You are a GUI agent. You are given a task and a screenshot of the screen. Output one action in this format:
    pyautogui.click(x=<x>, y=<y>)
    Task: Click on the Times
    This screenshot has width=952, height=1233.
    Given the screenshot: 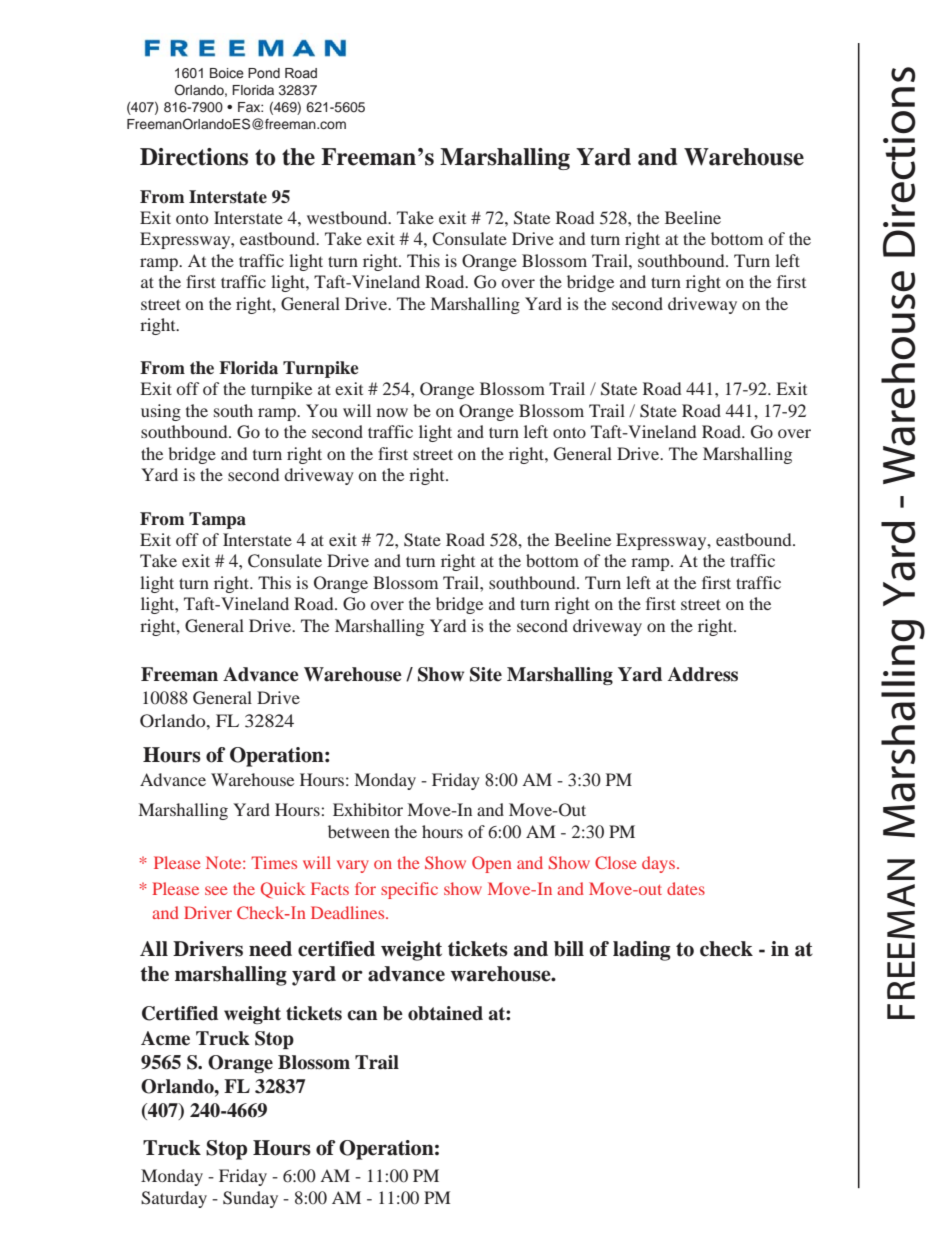 What is the action you would take?
    pyautogui.click(x=274, y=862)
